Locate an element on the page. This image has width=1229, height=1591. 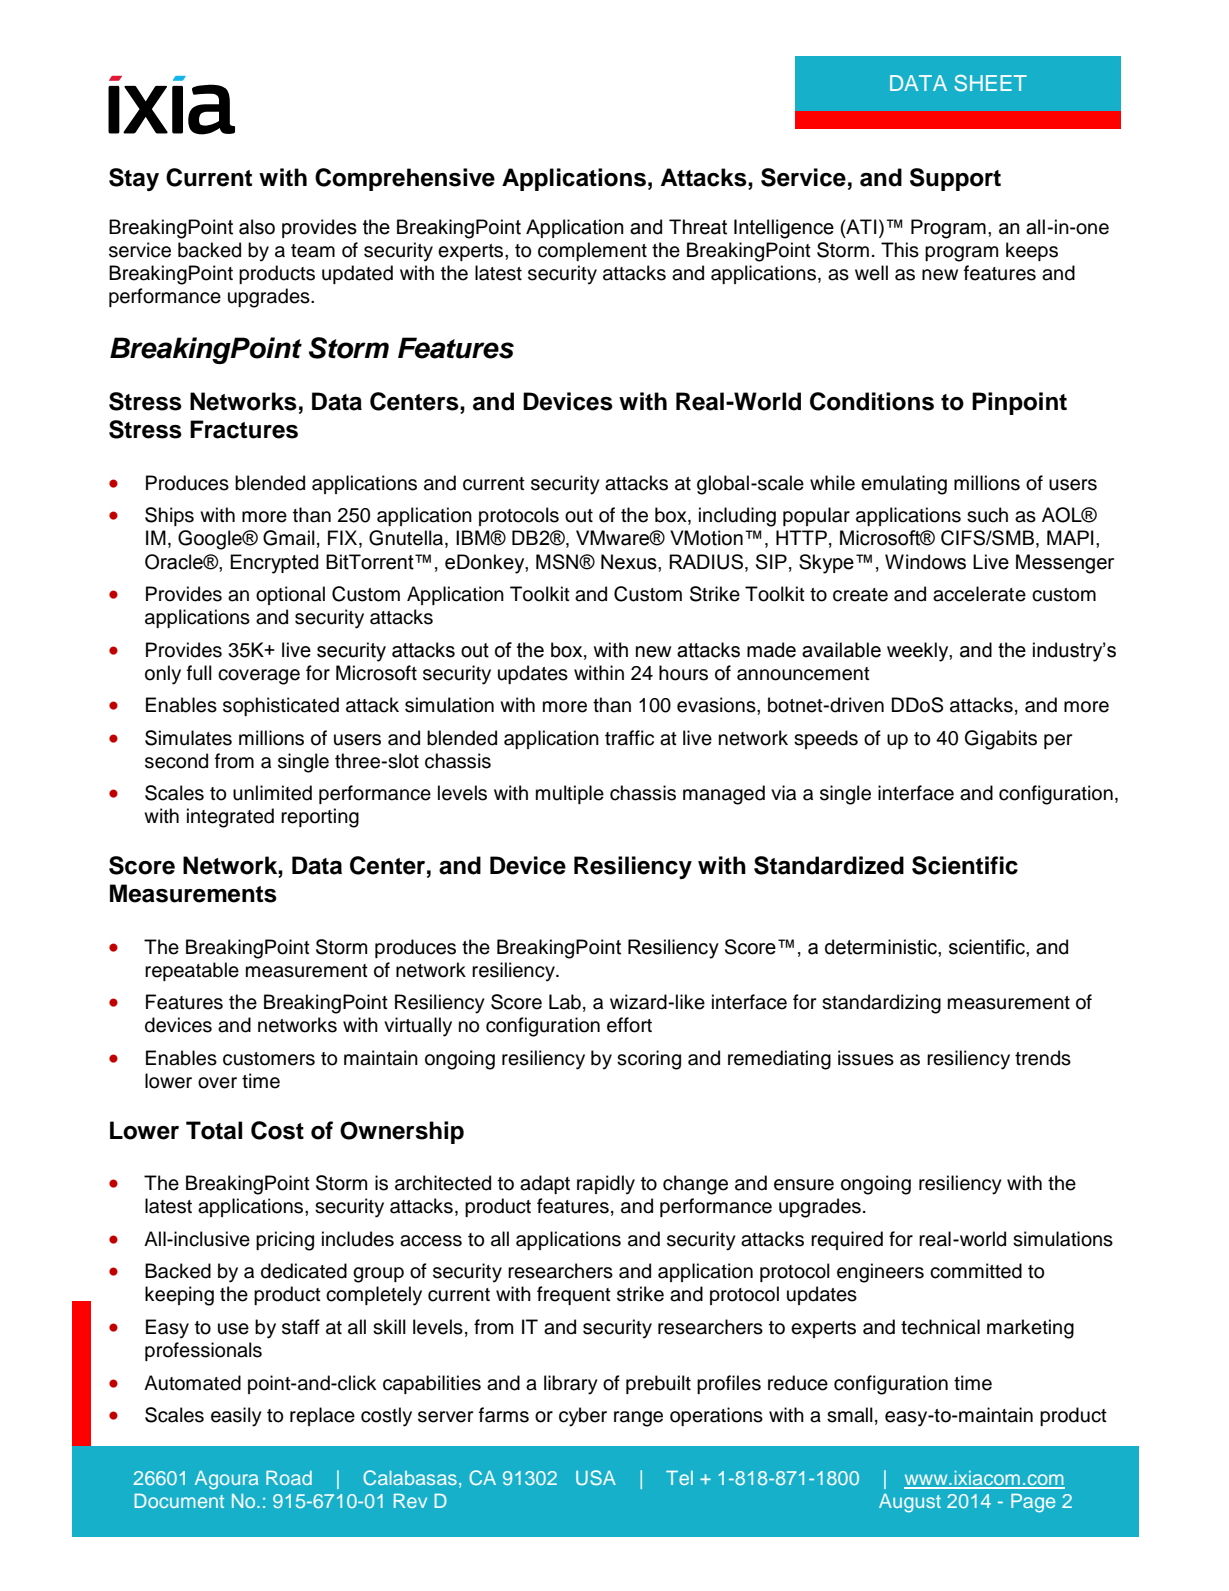
issues is located at coordinates (866, 1058).
